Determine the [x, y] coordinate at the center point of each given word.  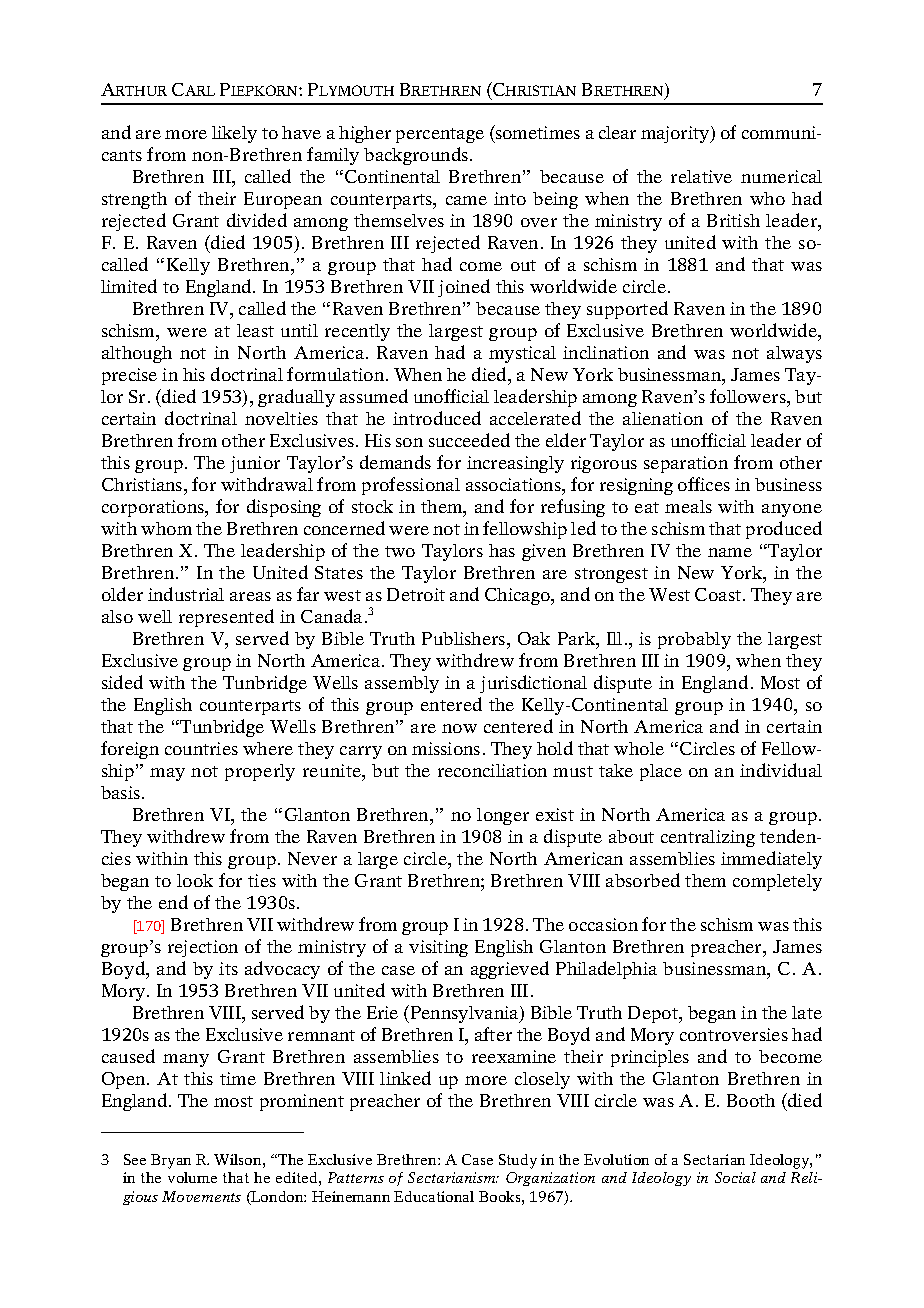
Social [735, 1177]
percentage [440, 135]
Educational [434, 1196]
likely [234, 134]
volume [192, 1177]
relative [701, 176]
